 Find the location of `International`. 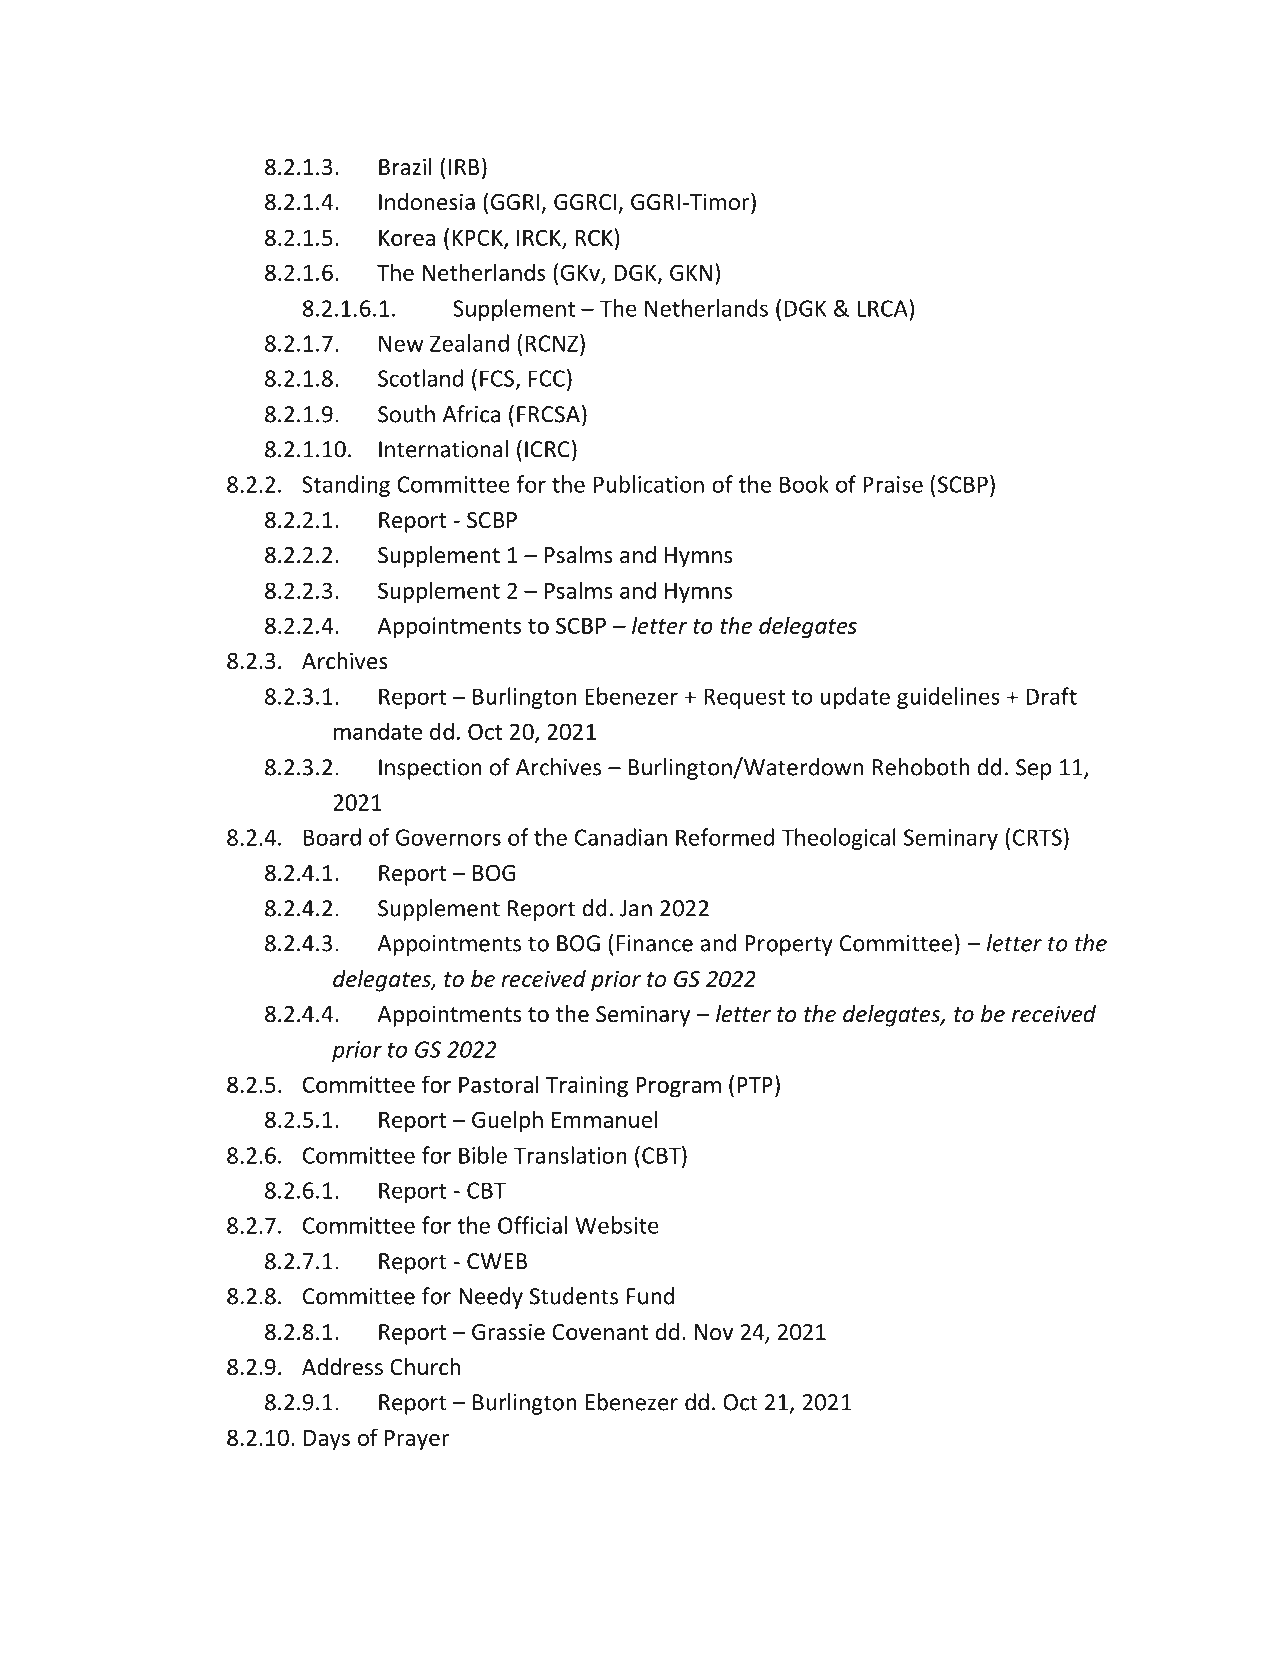

International is located at coordinates (443, 449).
